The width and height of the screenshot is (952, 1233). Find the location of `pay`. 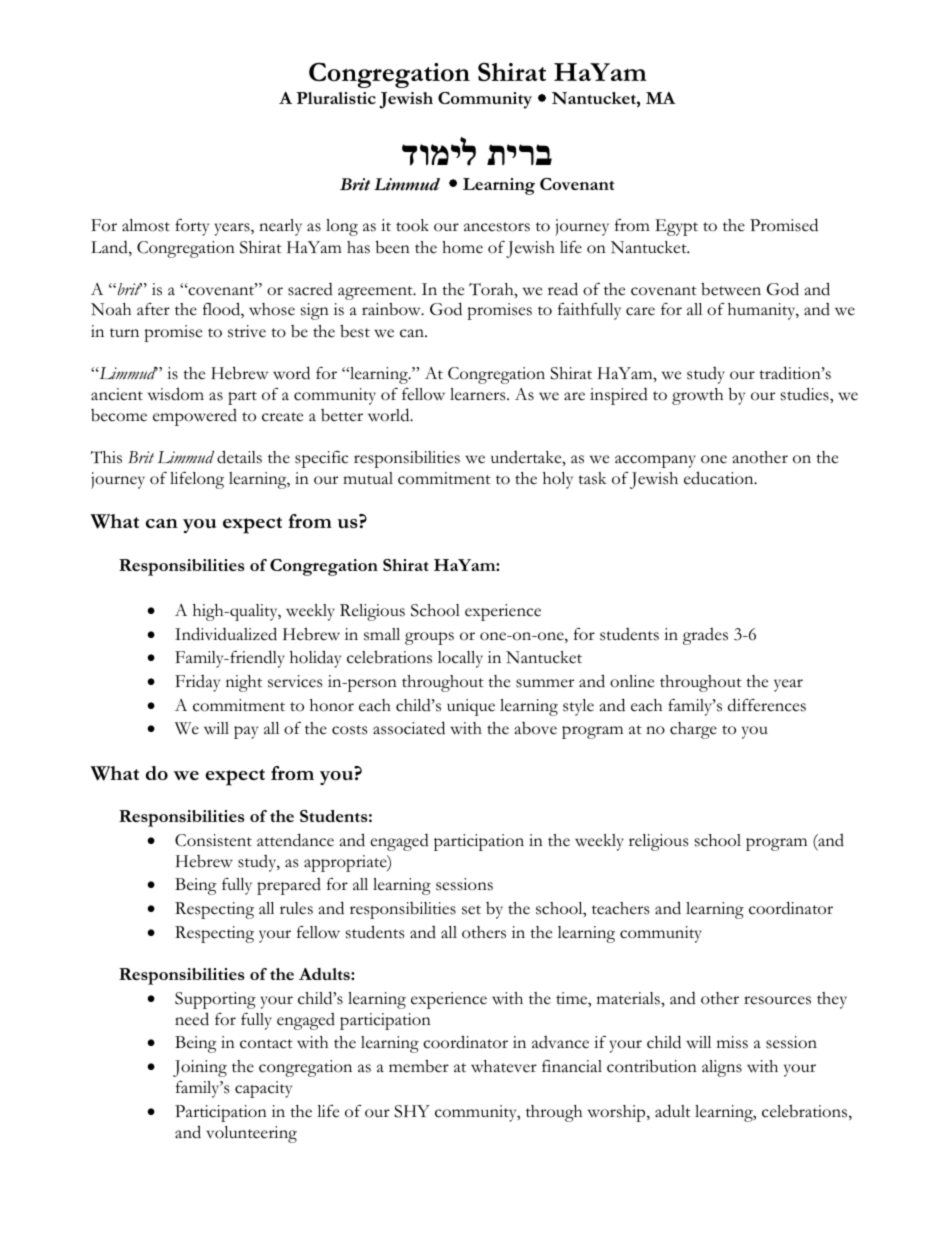

pay is located at coordinates (246, 732).
